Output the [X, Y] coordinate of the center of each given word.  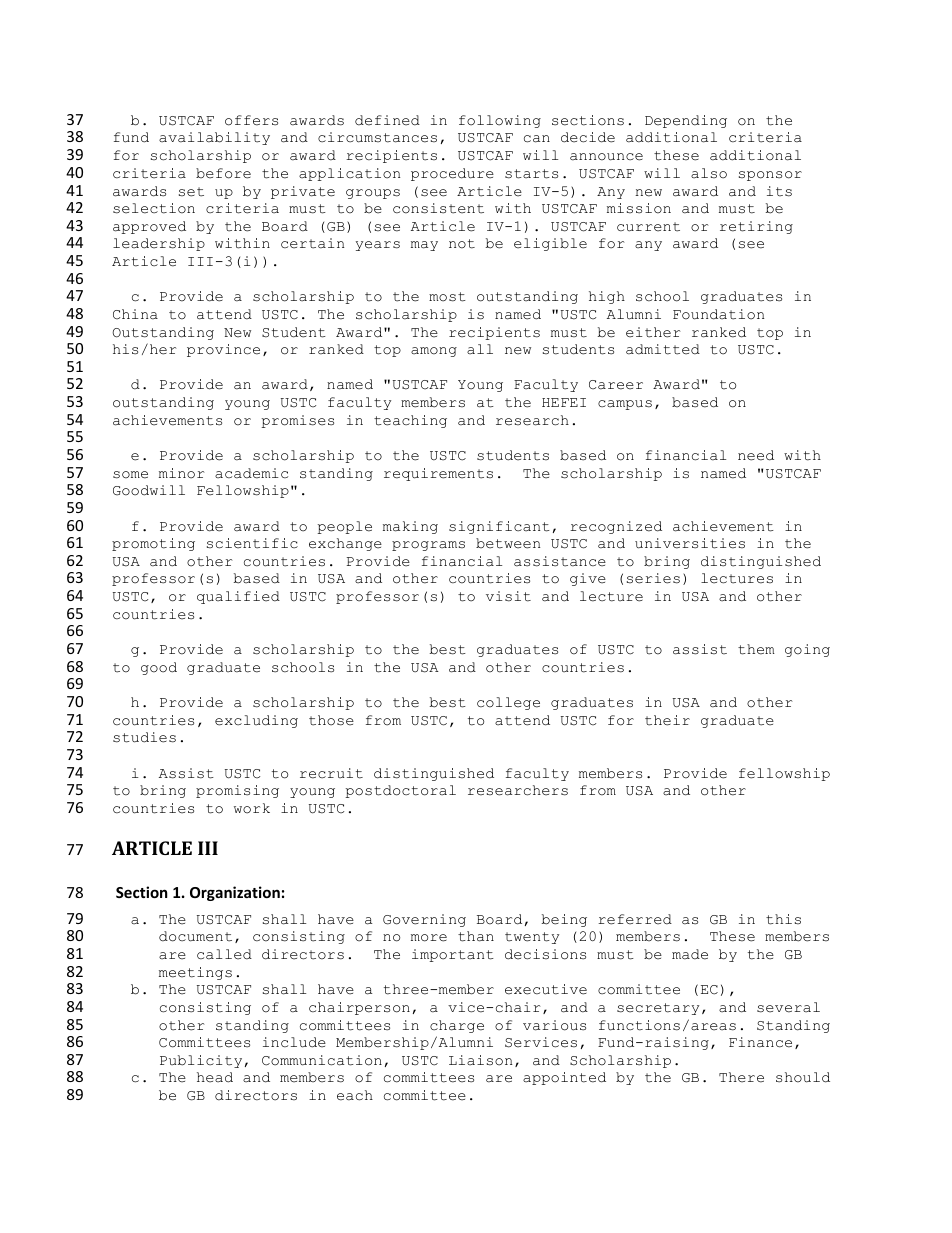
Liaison [480, 1060]
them [756, 649]
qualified [238, 597]
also [709, 173]
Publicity [201, 1061]
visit [508, 596]
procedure [452, 174]
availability [214, 138]
